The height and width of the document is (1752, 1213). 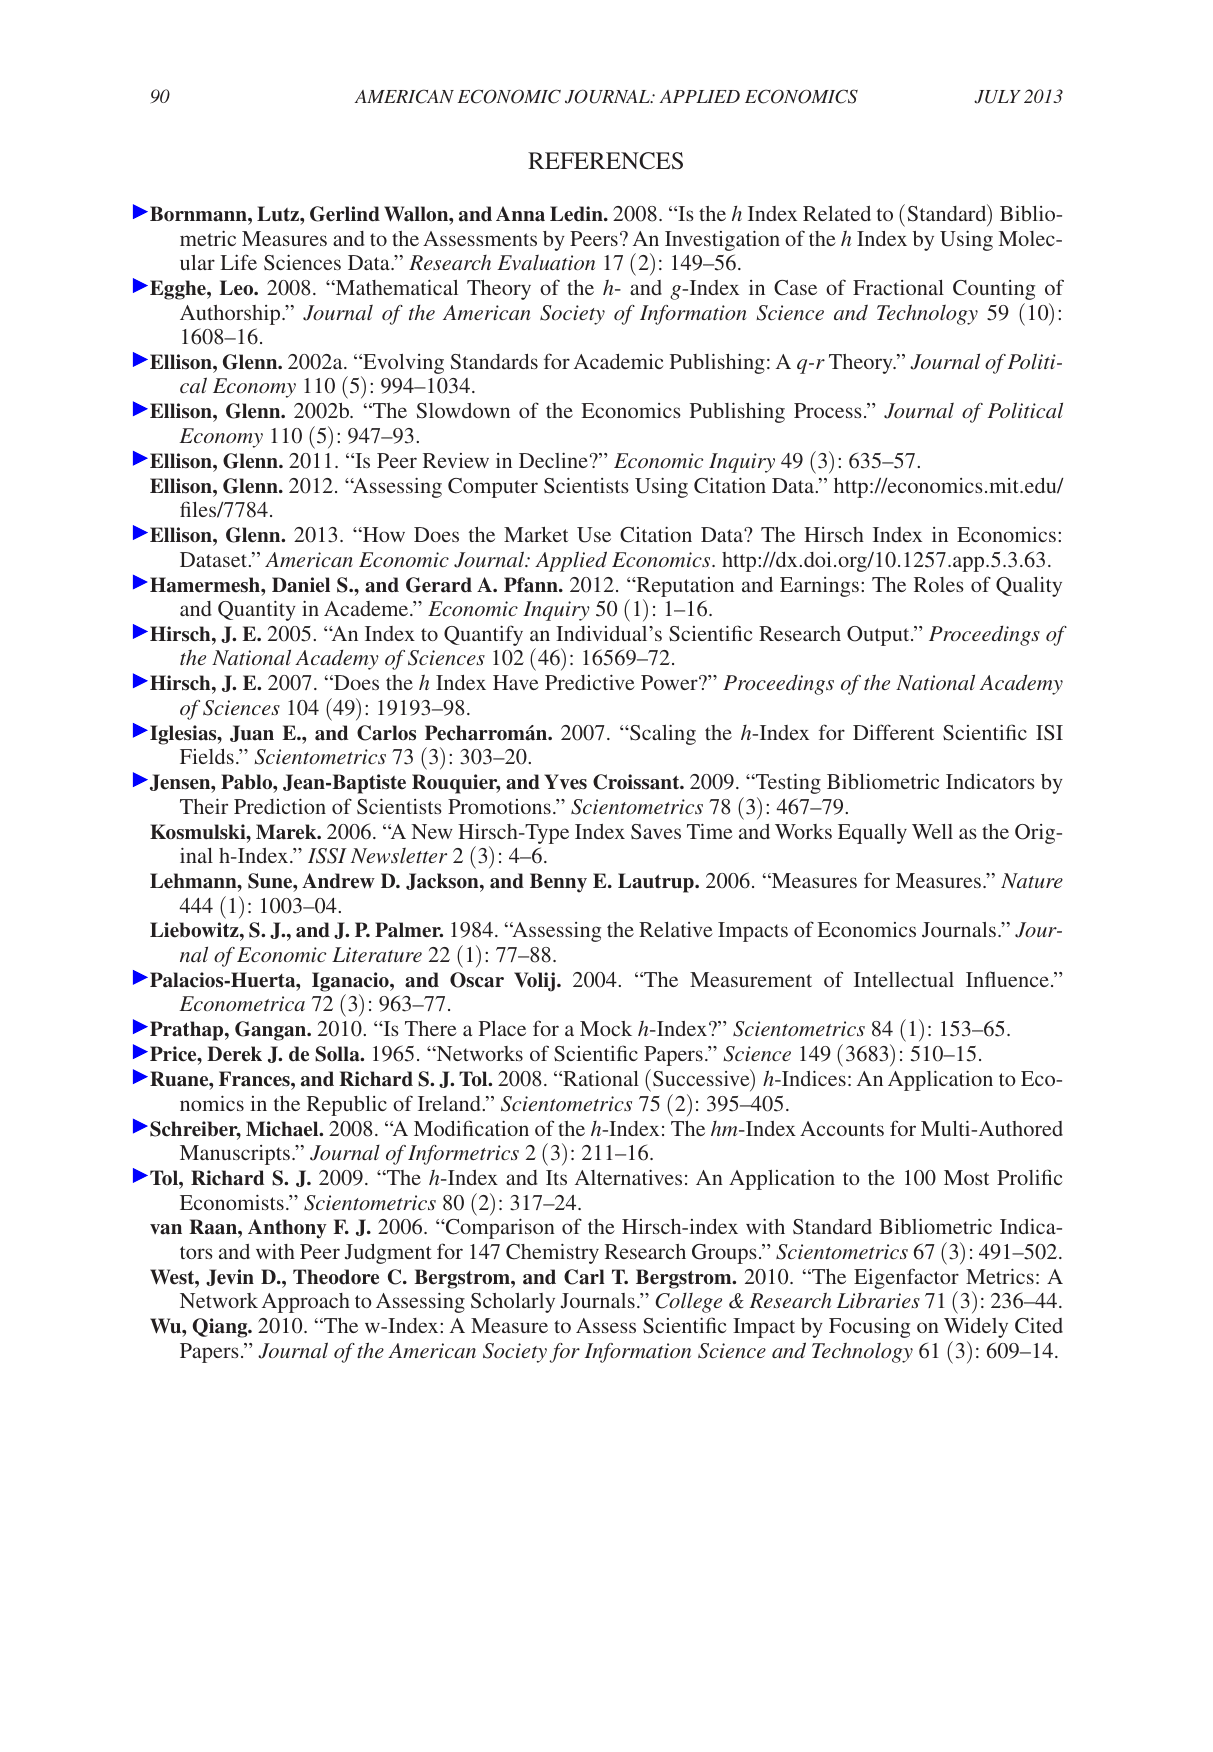 I want to click on July, so click(x=997, y=97).
